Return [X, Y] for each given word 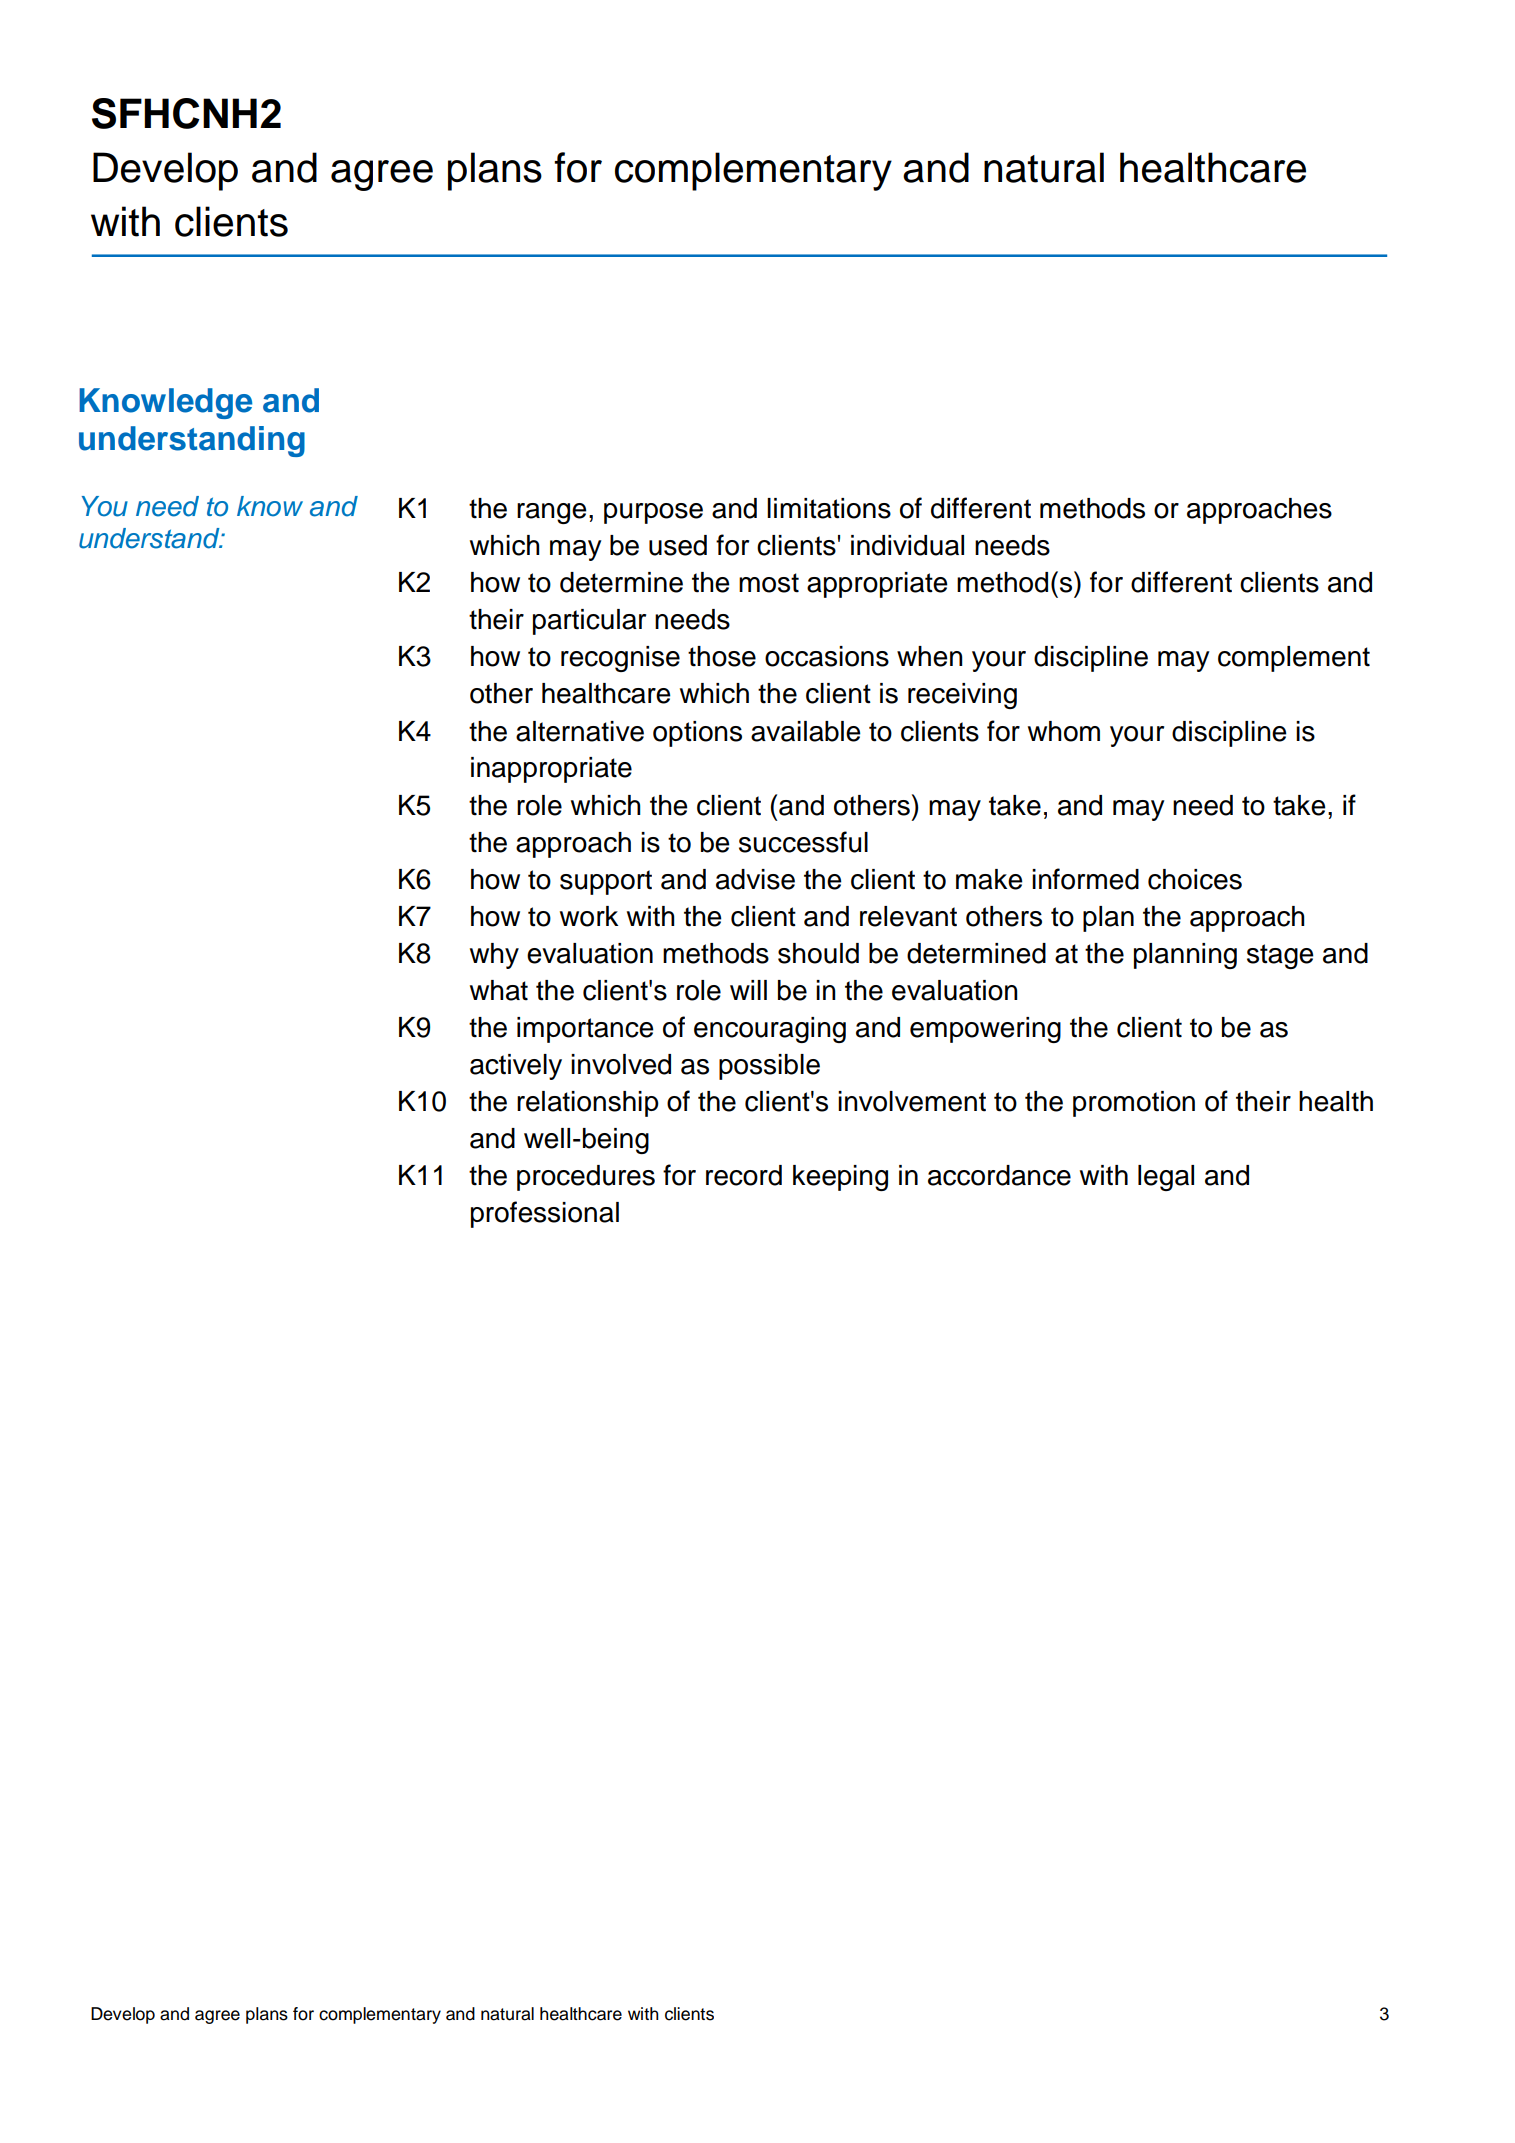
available [806, 731]
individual [907, 545]
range [552, 513]
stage [1280, 956]
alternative [580, 731]
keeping [840, 1178]
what [499, 990]
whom [1064, 731]
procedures [586, 1178]
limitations [829, 508]
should [818, 953]
